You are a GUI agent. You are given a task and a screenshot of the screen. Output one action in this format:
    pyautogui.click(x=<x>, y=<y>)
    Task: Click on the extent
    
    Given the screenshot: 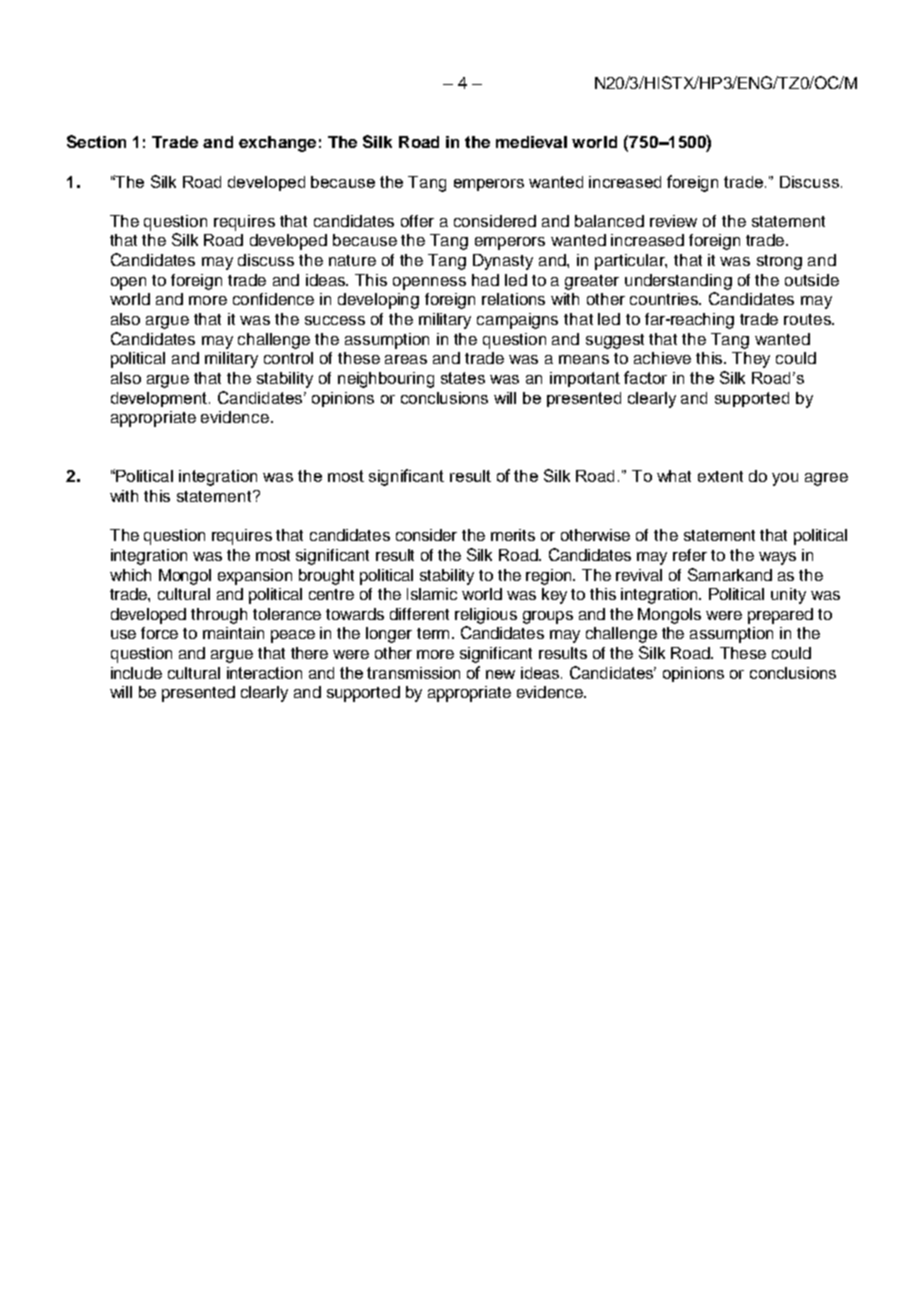 What is the action you would take?
    pyautogui.click(x=720, y=476)
